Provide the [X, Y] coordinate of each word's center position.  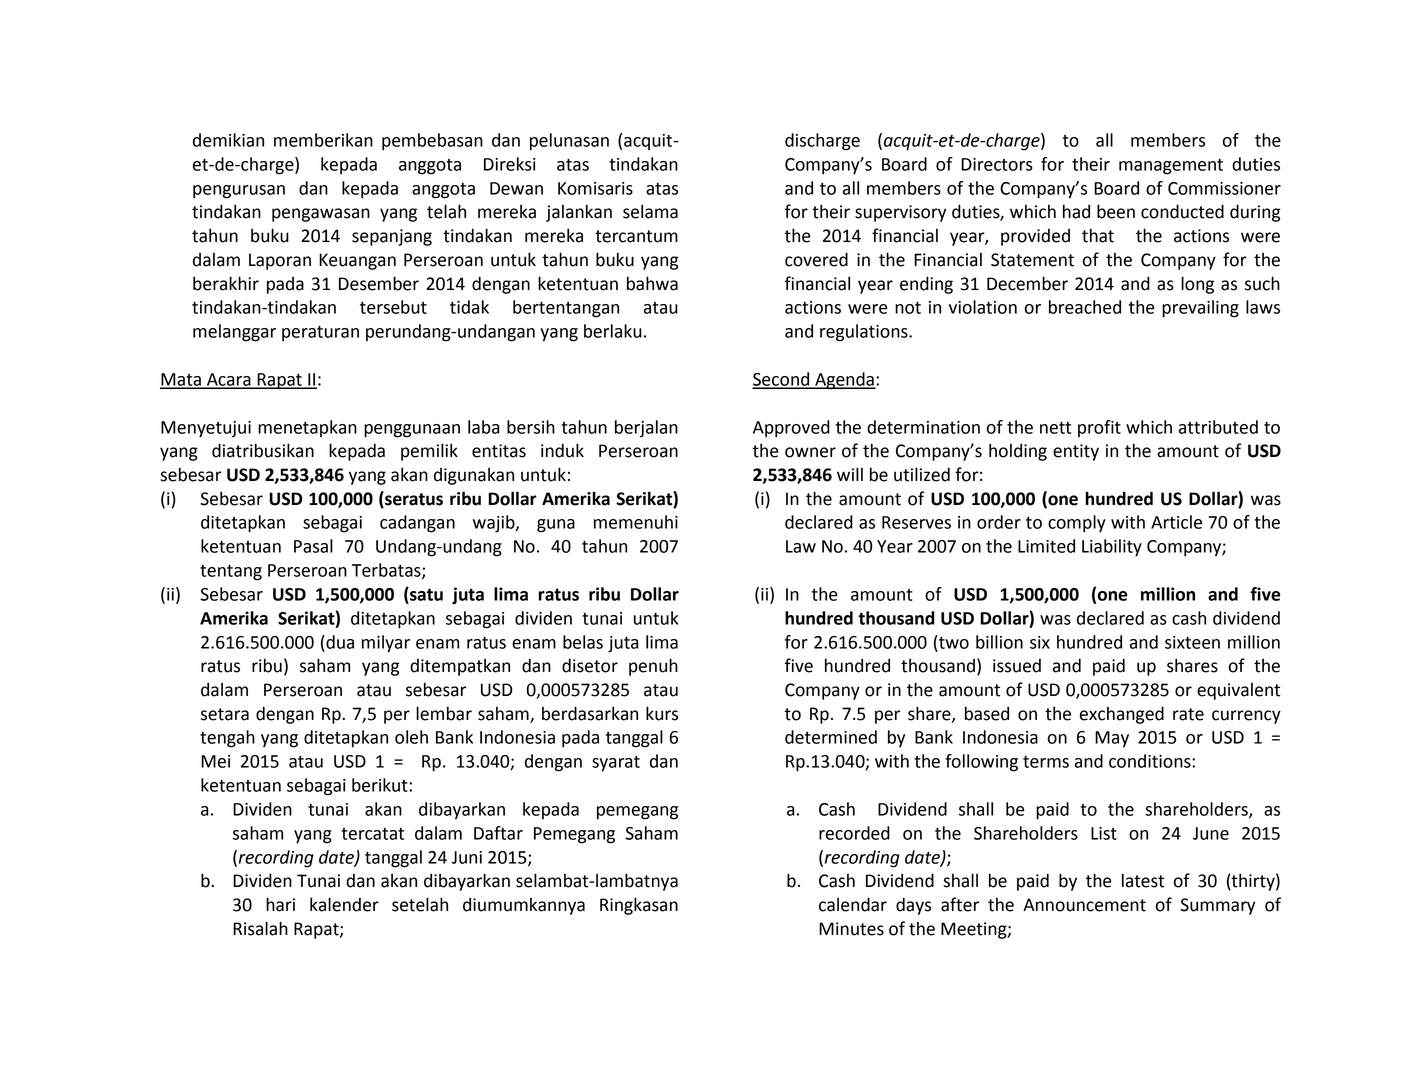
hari [280, 904]
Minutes [851, 929]
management [1171, 167]
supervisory [900, 213]
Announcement [1084, 905]
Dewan [516, 188]
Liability [1112, 548]
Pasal [313, 546]
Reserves [916, 522]
